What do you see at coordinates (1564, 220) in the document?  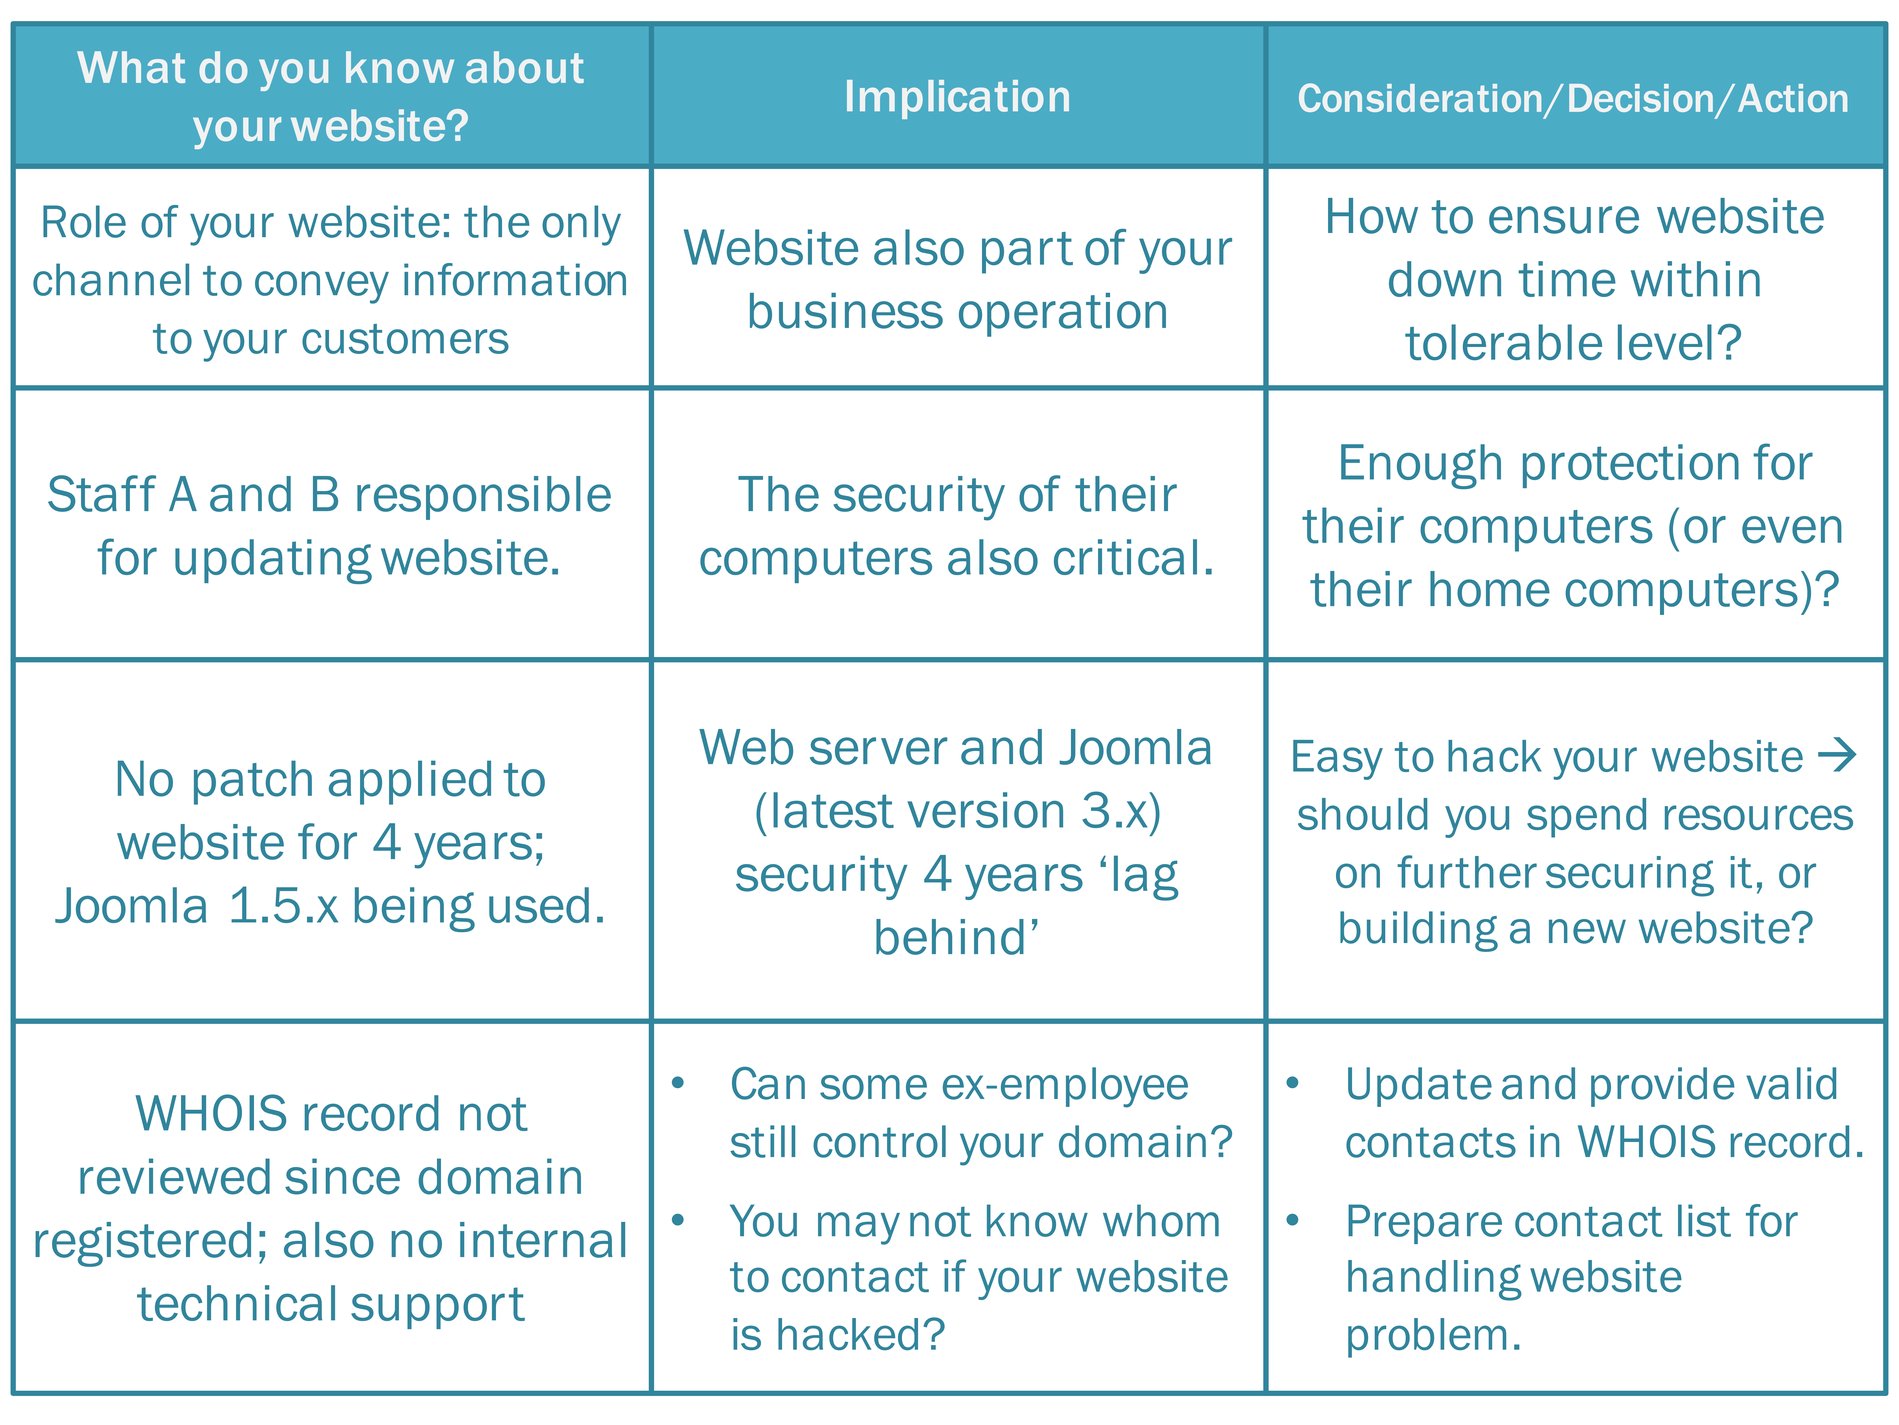 I see `ensure` at bounding box center [1564, 220].
